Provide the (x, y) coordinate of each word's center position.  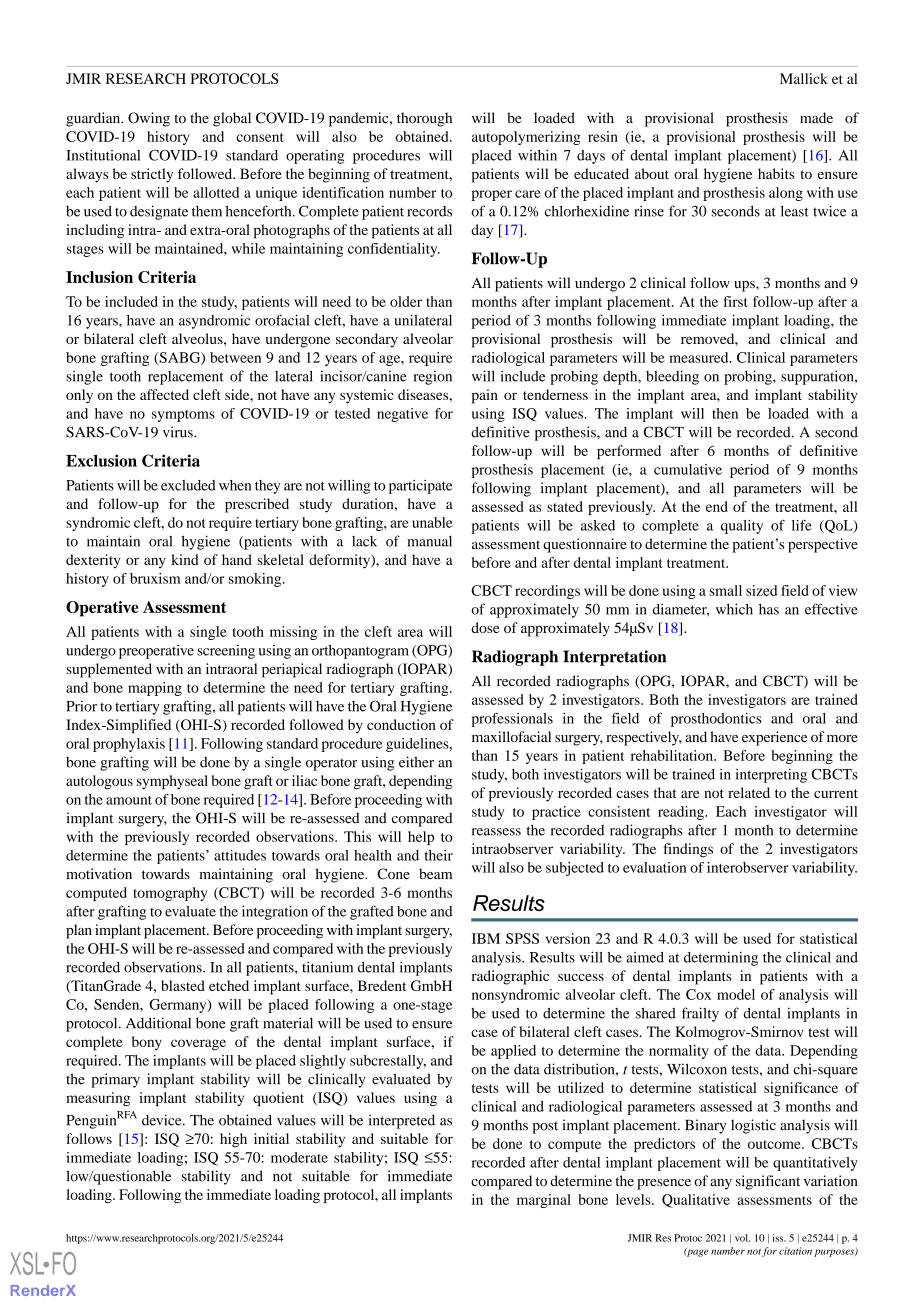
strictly (152, 175)
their (438, 855)
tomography (170, 894)
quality (742, 527)
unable (432, 522)
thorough (424, 119)
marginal (544, 1201)
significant (768, 1182)
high (233, 1140)
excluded (188, 485)
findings (688, 850)
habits (776, 173)
